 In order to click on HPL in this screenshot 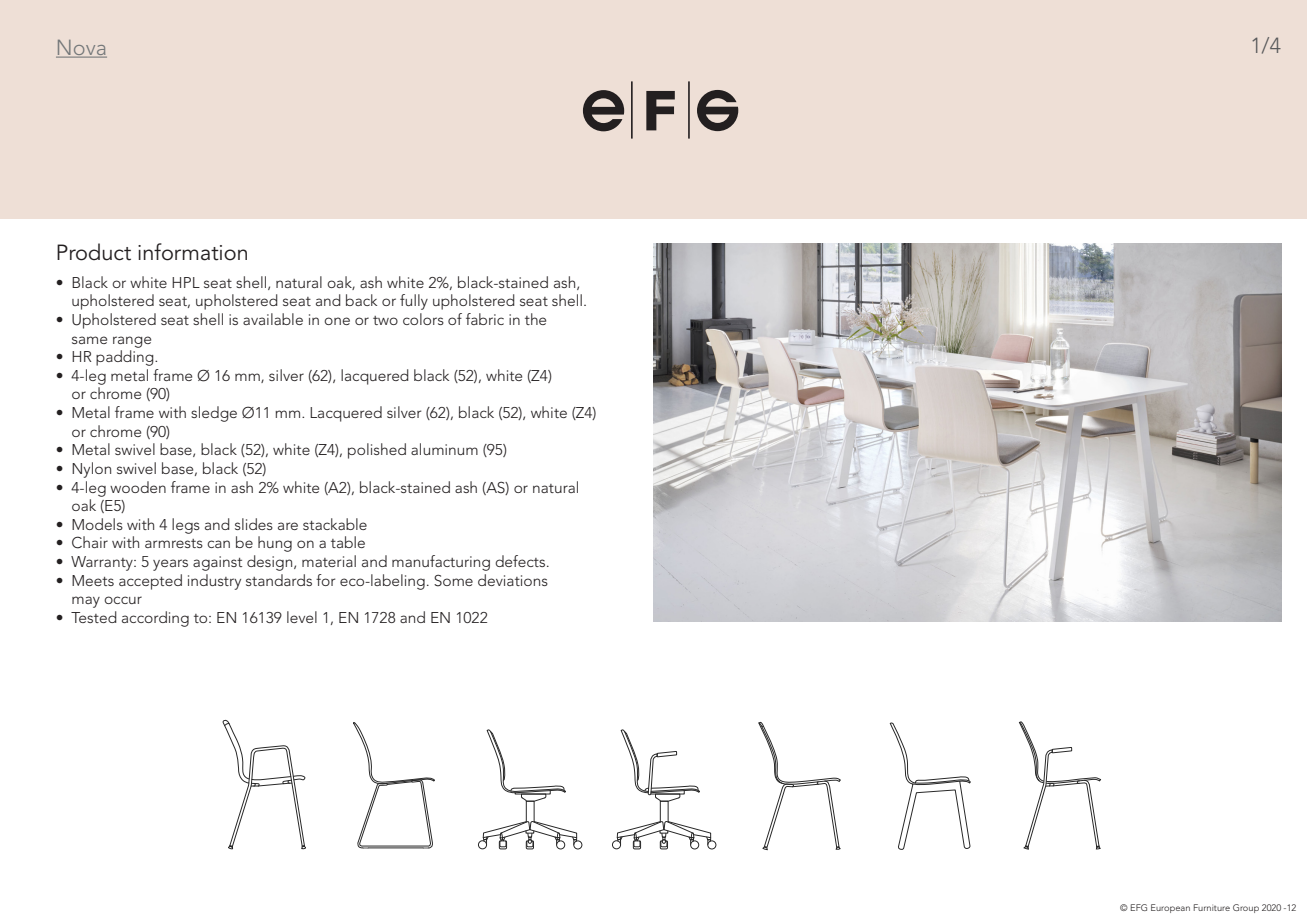, I will do `click(186, 282)`.
